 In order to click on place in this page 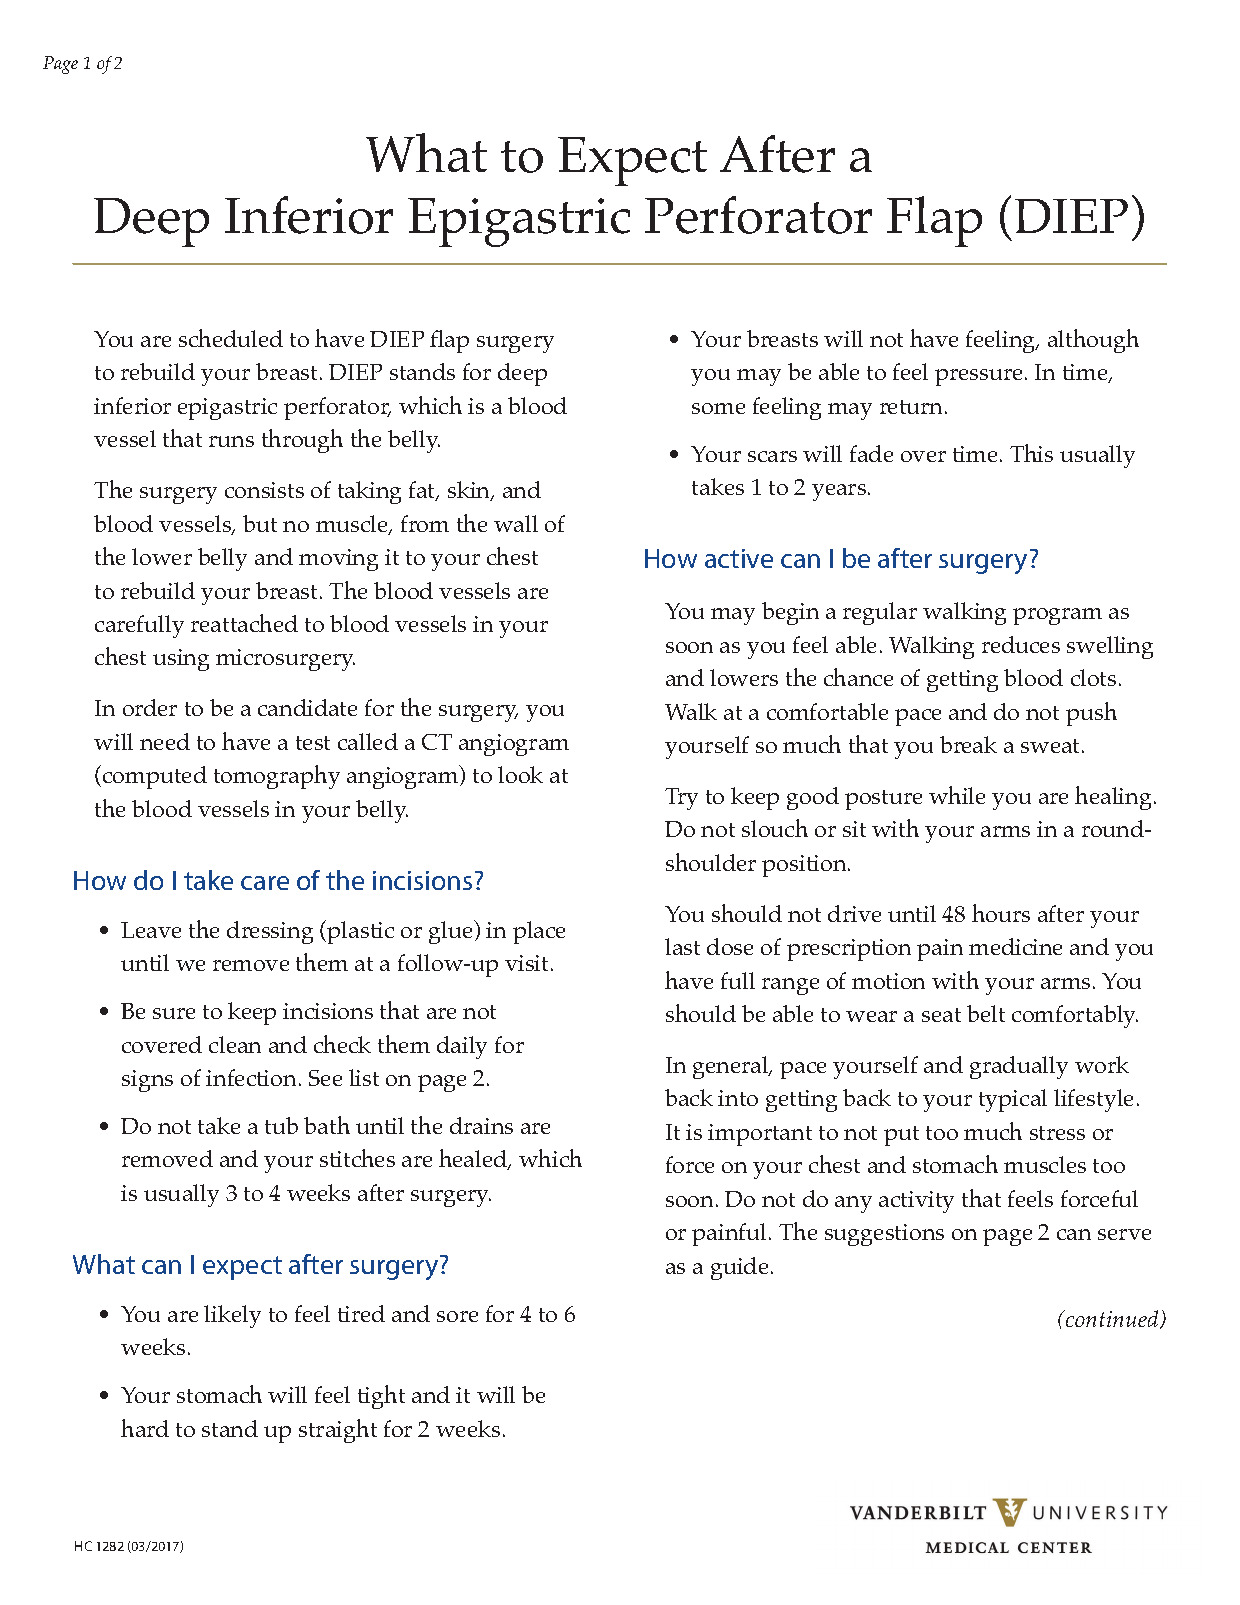, I will do `click(539, 932)`.
